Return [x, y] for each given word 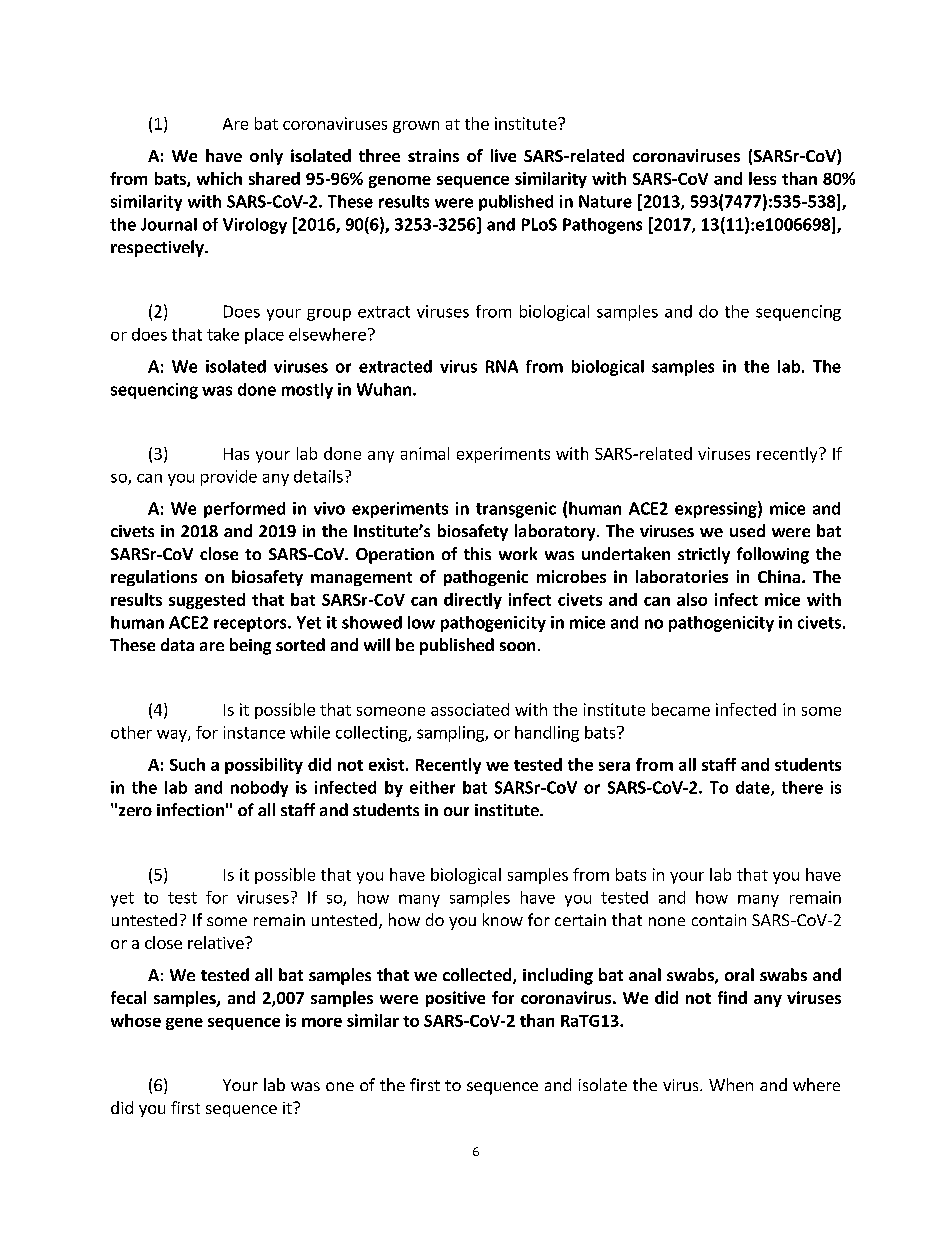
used [747, 530]
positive [455, 999]
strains [433, 155]
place [264, 336]
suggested [207, 601]
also [692, 599]
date [754, 788]
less [762, 178]
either [432, 787]
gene [184, 1024]
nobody [259, 789]
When [731, 1084]
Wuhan [385, 389]
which [219, 178]
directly [473, 601]
